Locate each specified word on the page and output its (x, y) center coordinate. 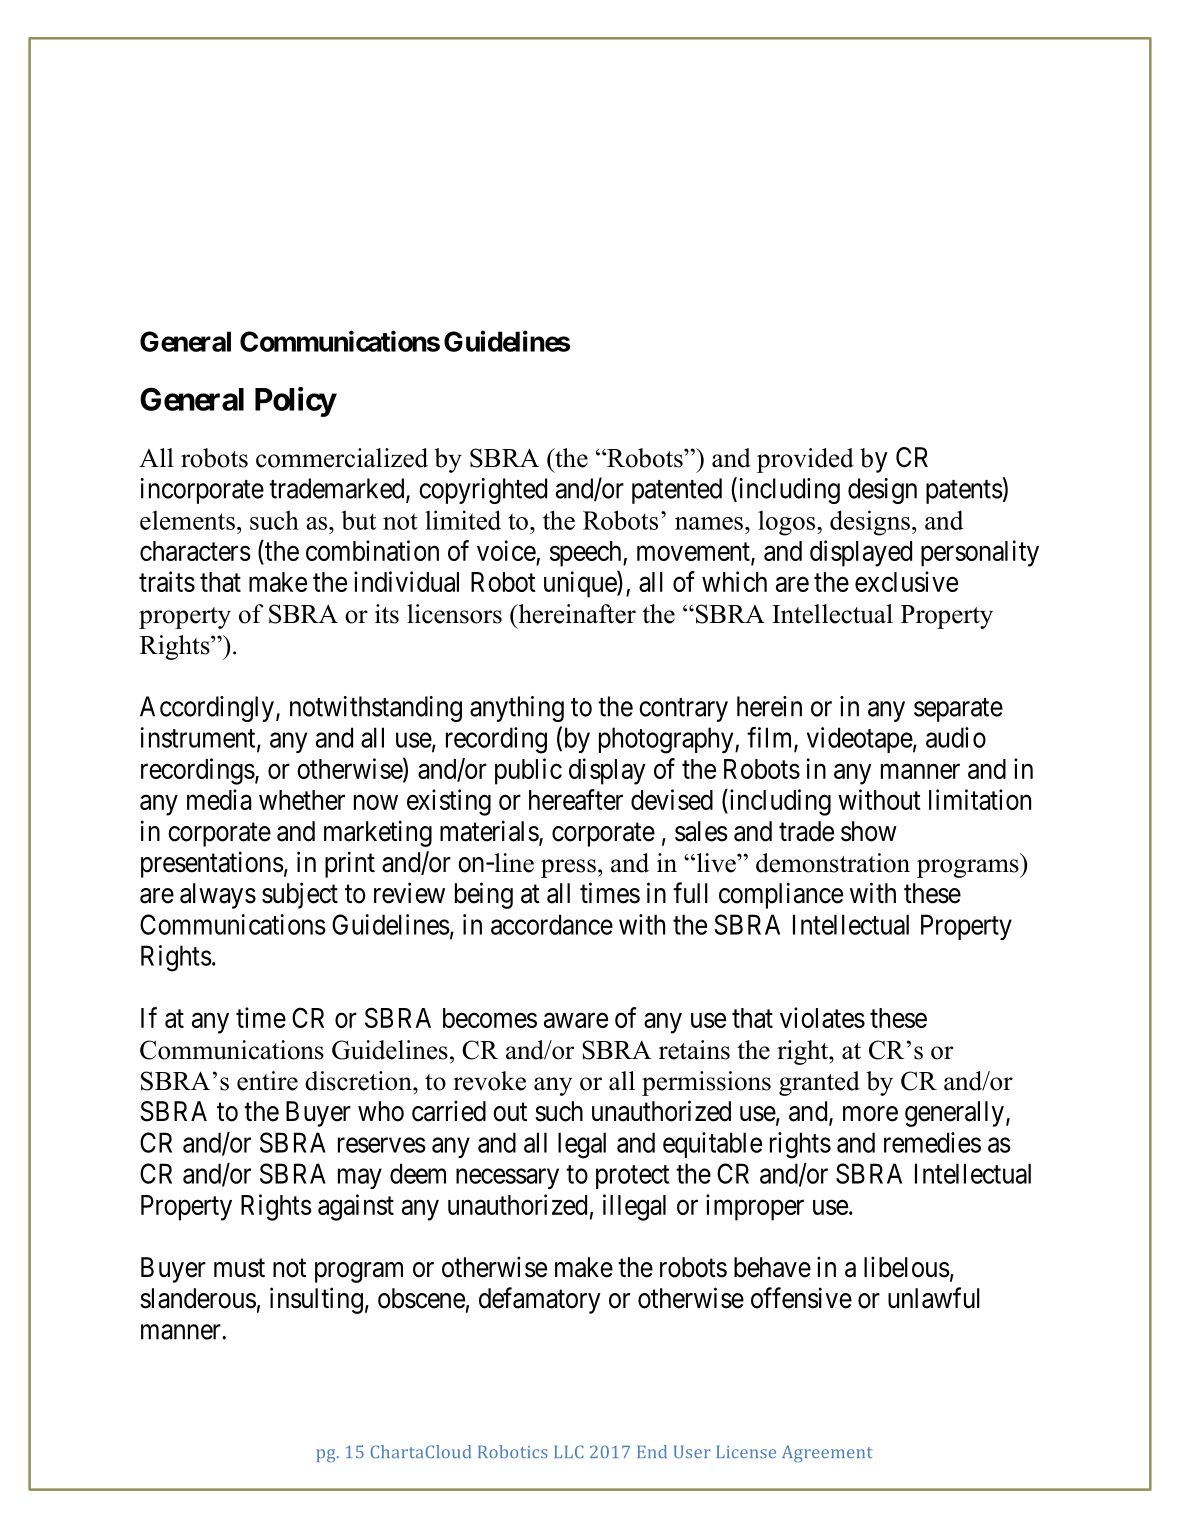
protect (633, 1177)
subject (300, 895)
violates (822, 1017)
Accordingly (207, 709)
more (870, 1114)
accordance (552, 924)
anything (517, 709)
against (356, 1207)
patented (677, 491)
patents (964, 492)
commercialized (342, 458)
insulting (316, 1300)
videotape (860, 740)
